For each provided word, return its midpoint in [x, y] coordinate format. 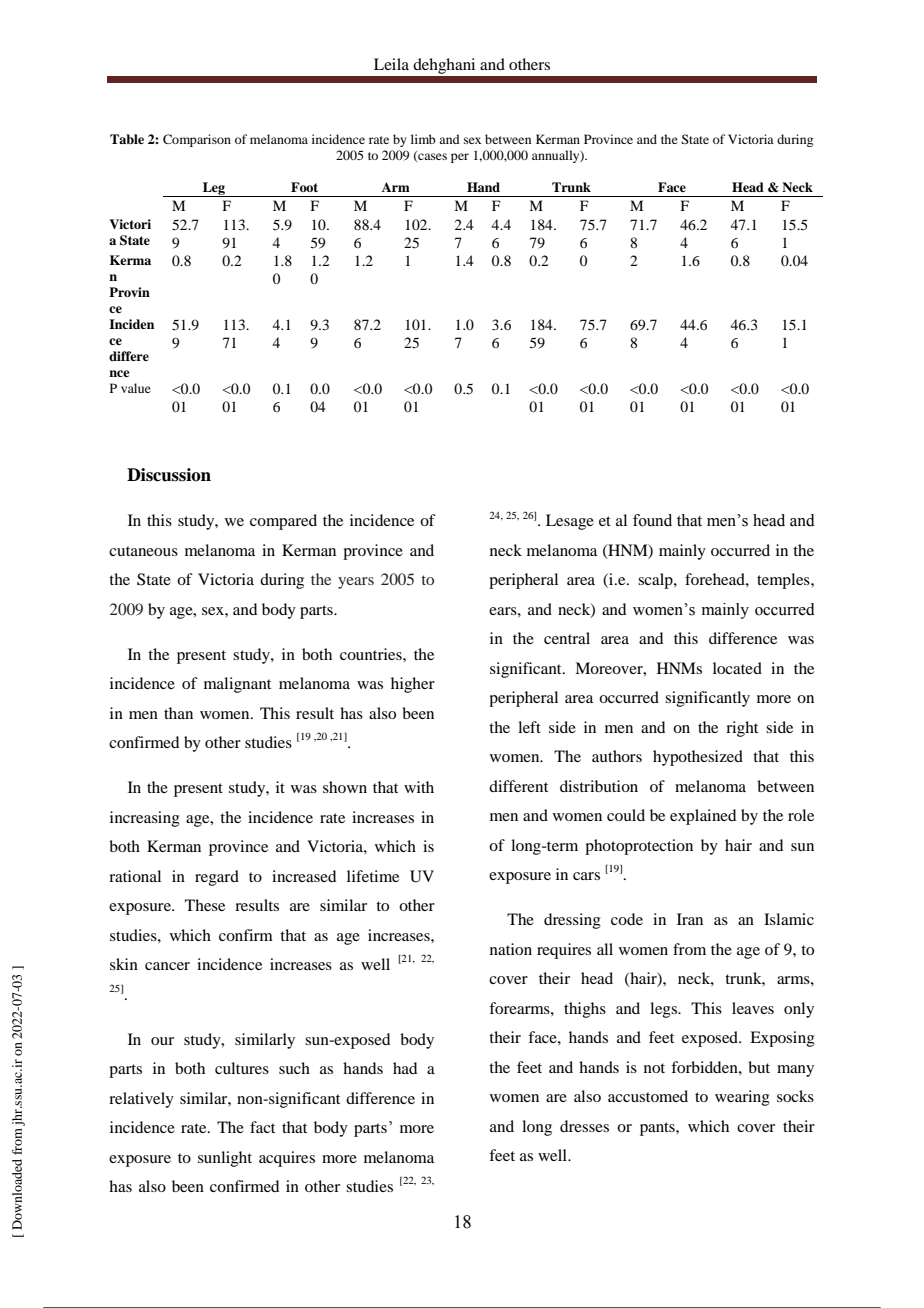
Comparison [197, 140]
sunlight [225, 1159]
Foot [304, 187]
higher [413, 685]
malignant [237, 685]
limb [423, 139]
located [737, 668]
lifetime [373, 876]
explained [703, 817]
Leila [391, 64]
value [136, 388]
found [652, 520]
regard [217, 878]
